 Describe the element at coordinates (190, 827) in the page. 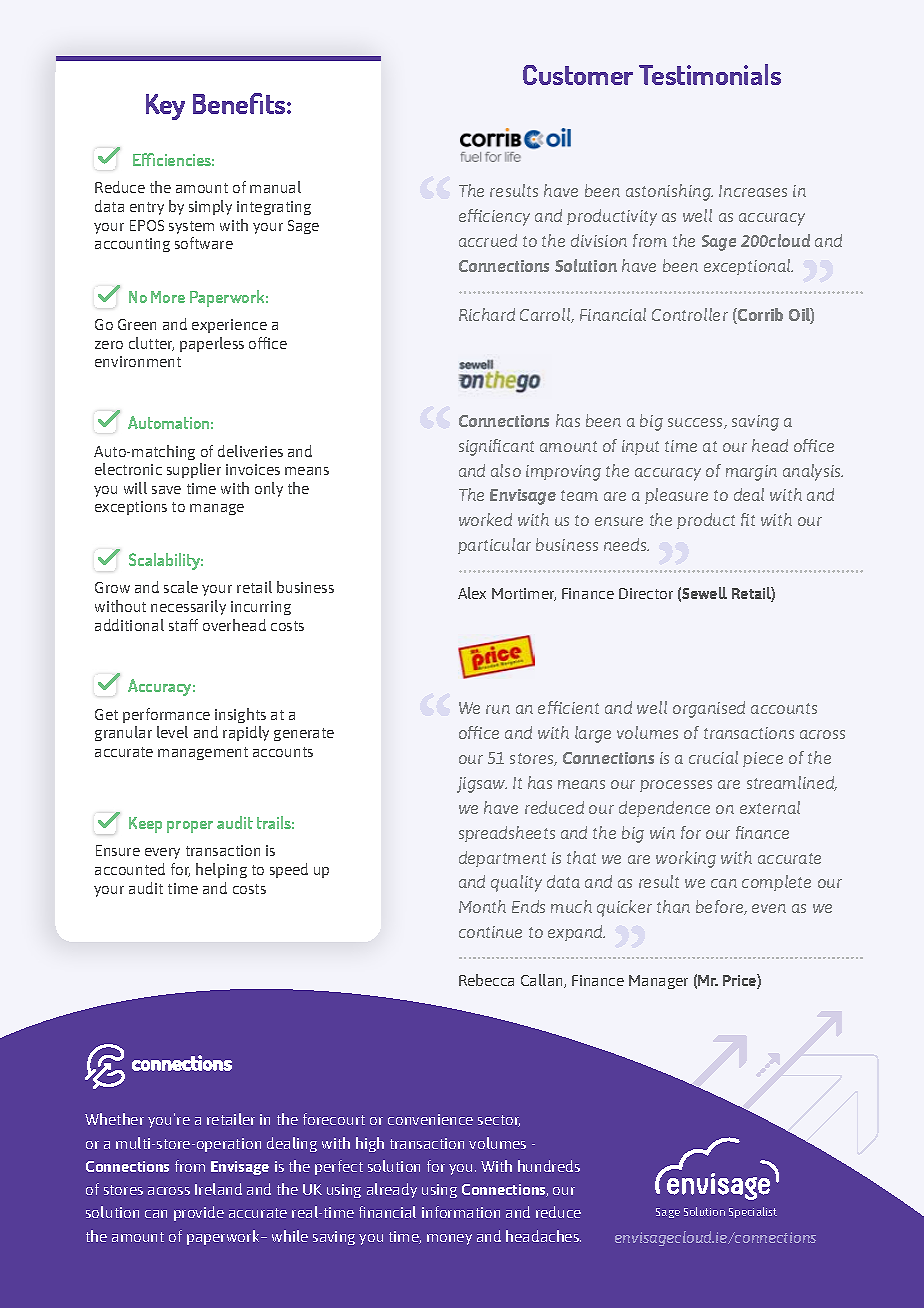

I see `proper` at that location.
